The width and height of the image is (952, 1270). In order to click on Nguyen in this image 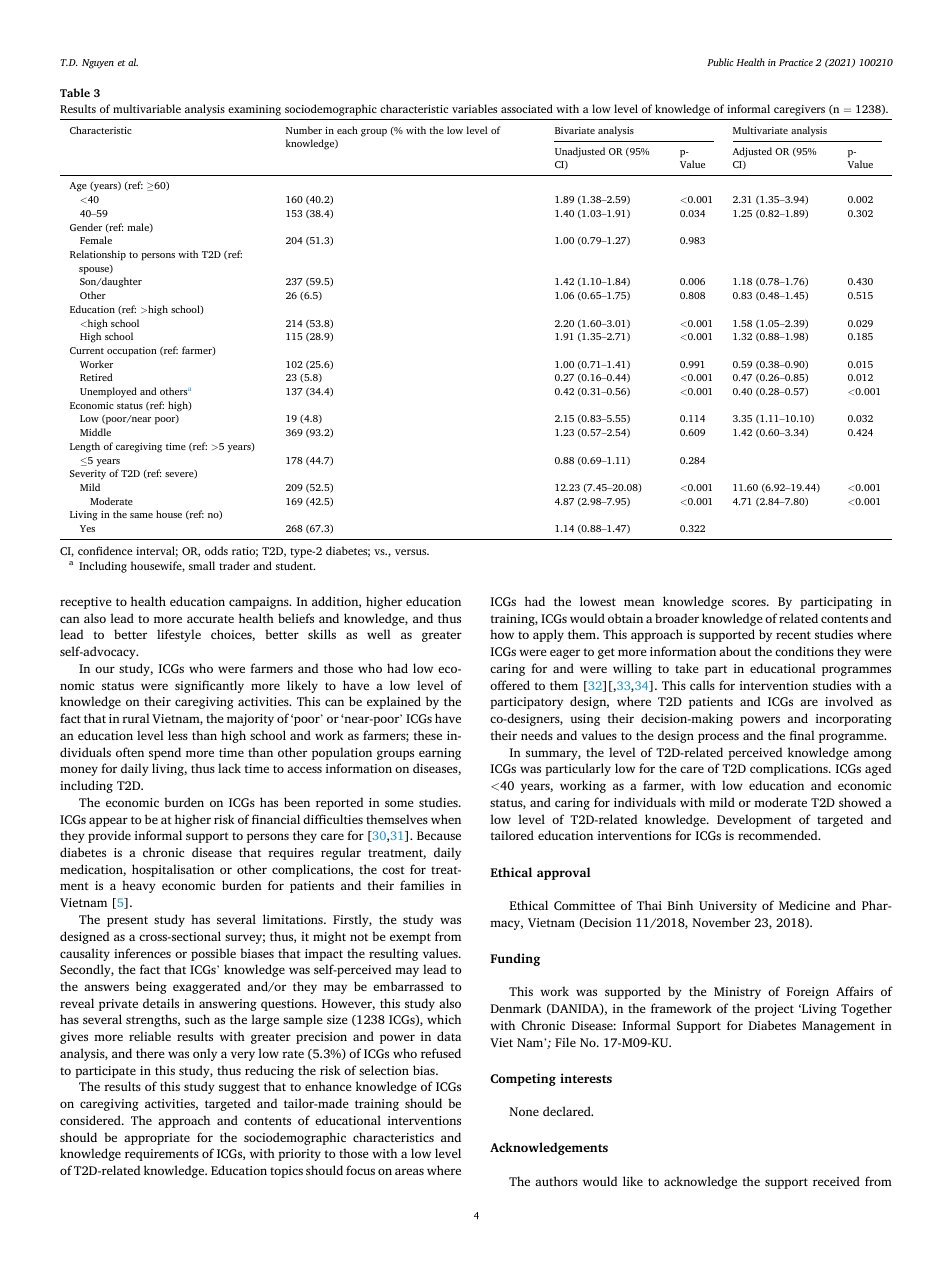, I will do `click(98, 64)`.
